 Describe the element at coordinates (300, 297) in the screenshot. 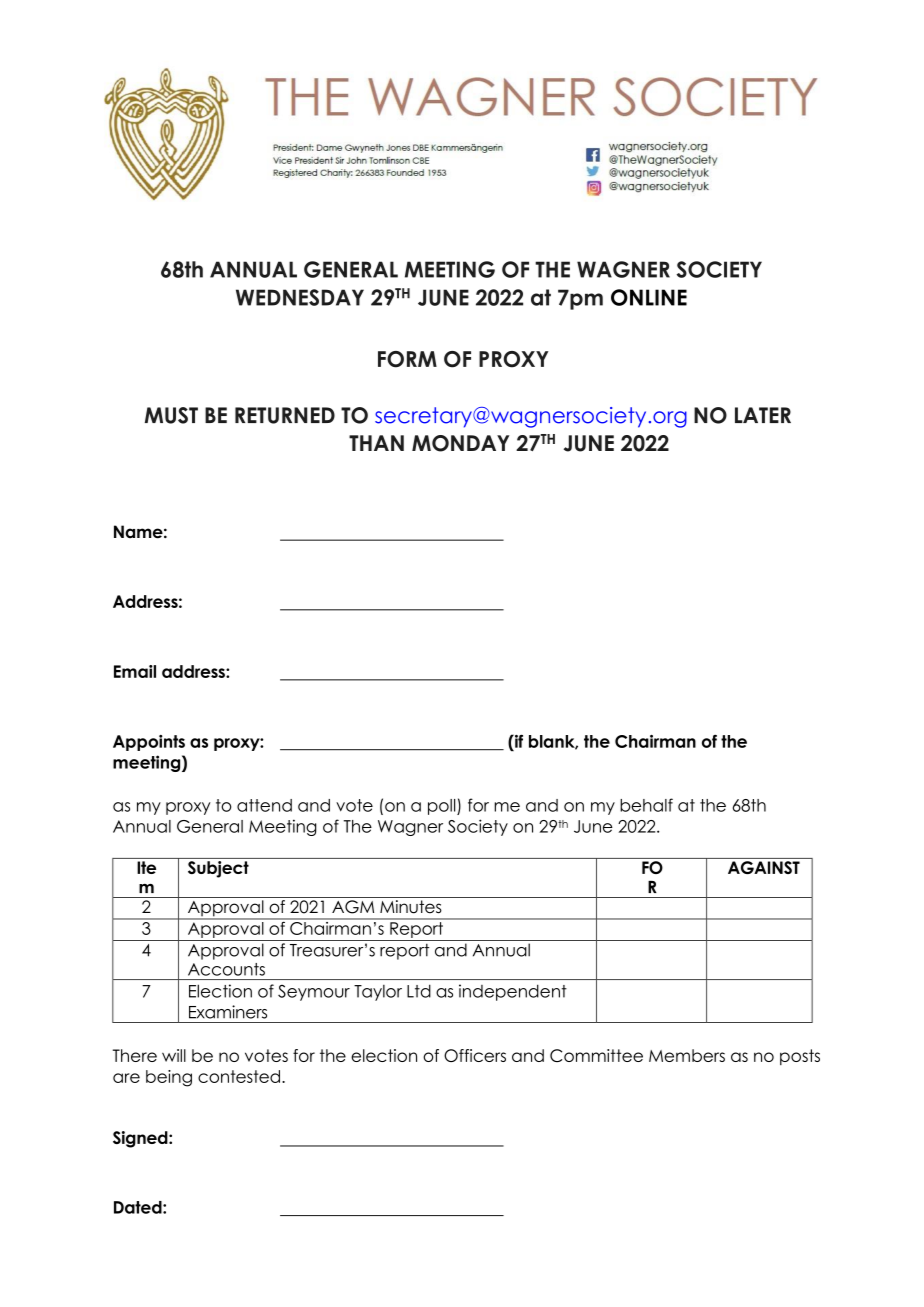

I see `WEDNESDAY` at that location.
